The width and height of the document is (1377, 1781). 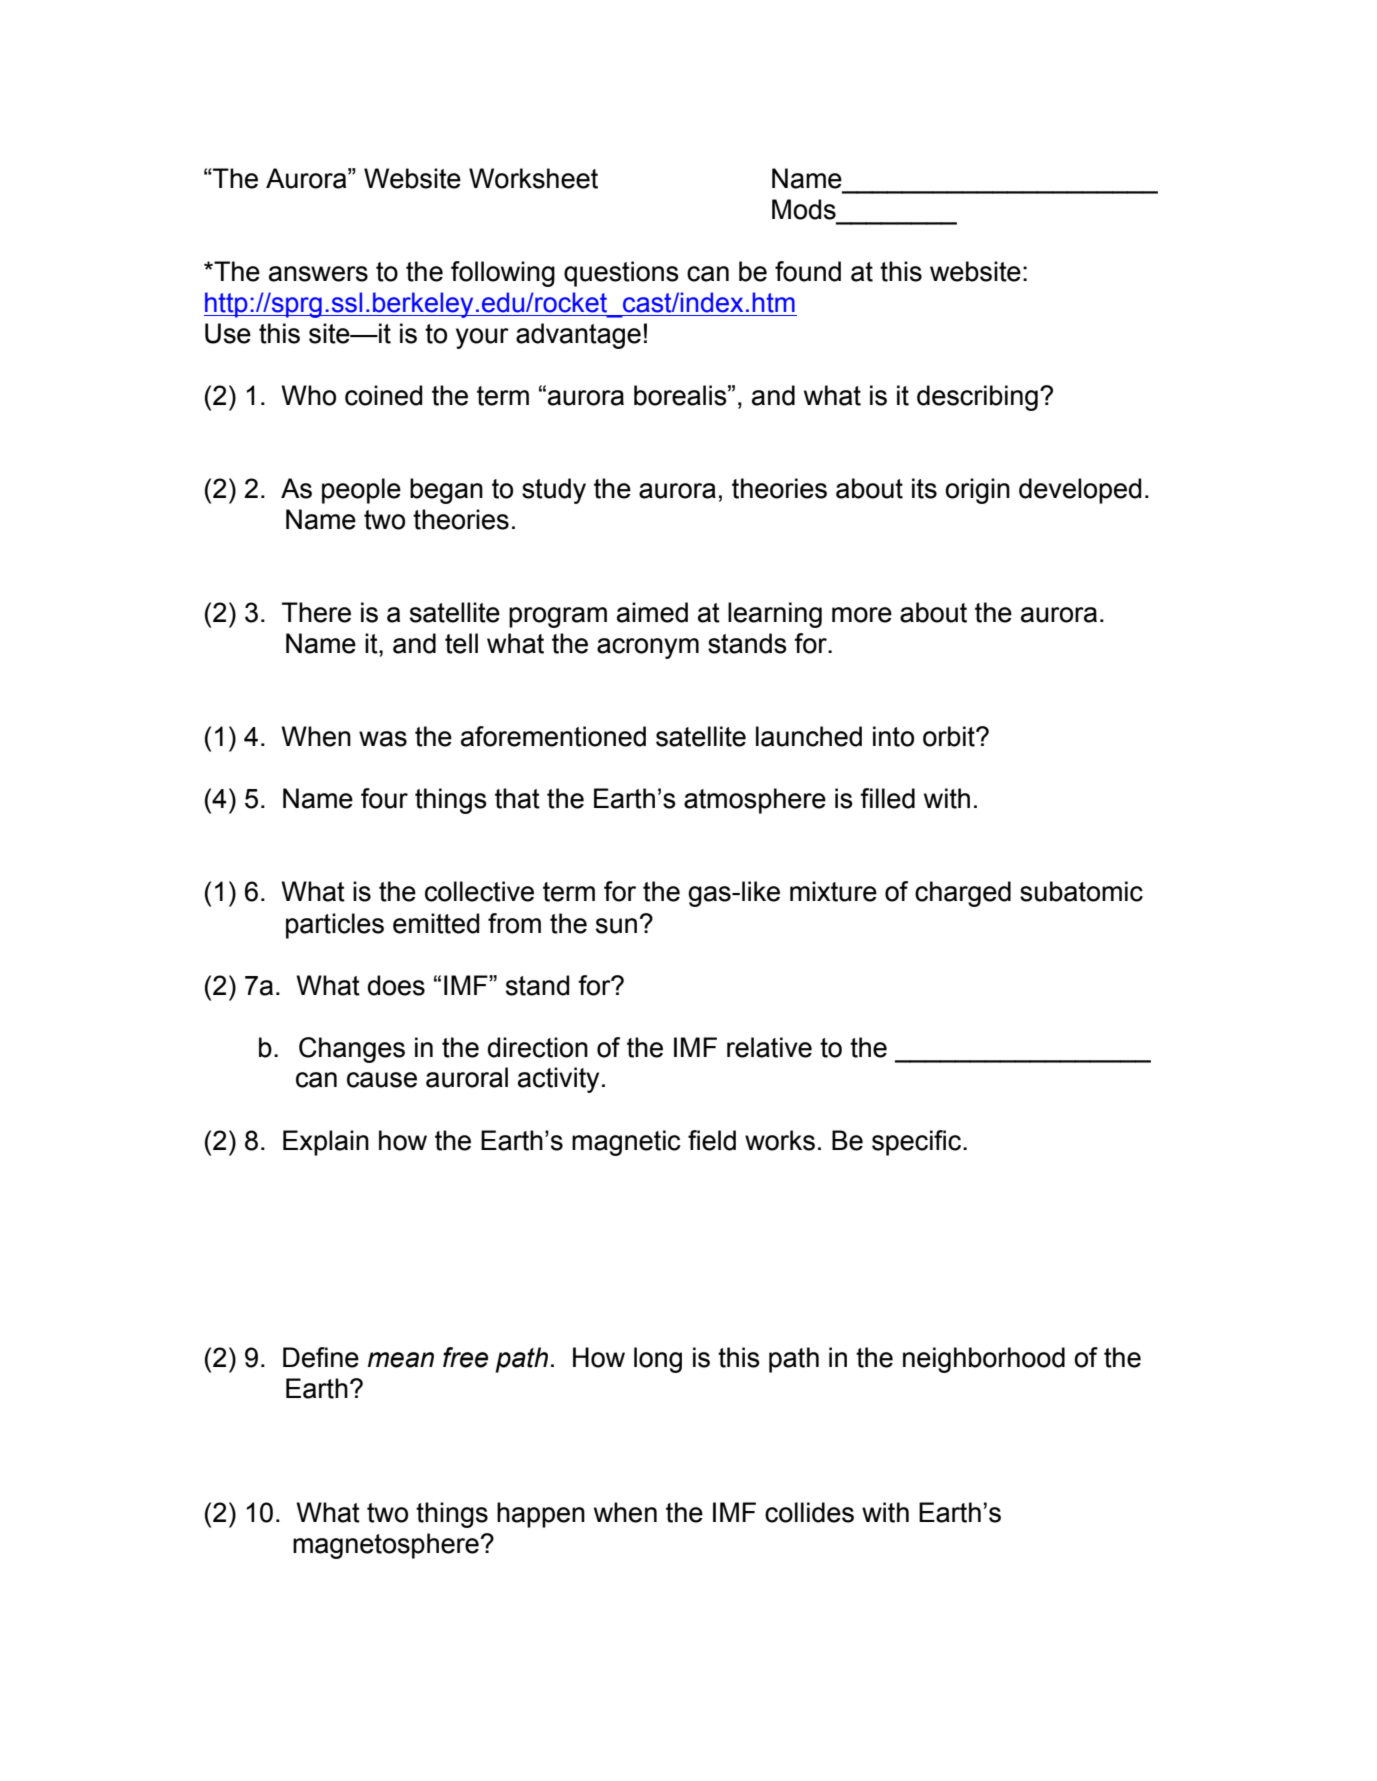 What do you see at coordinates (621, 274) in the document?
I see `questions` at bounding box center [621, 274].
